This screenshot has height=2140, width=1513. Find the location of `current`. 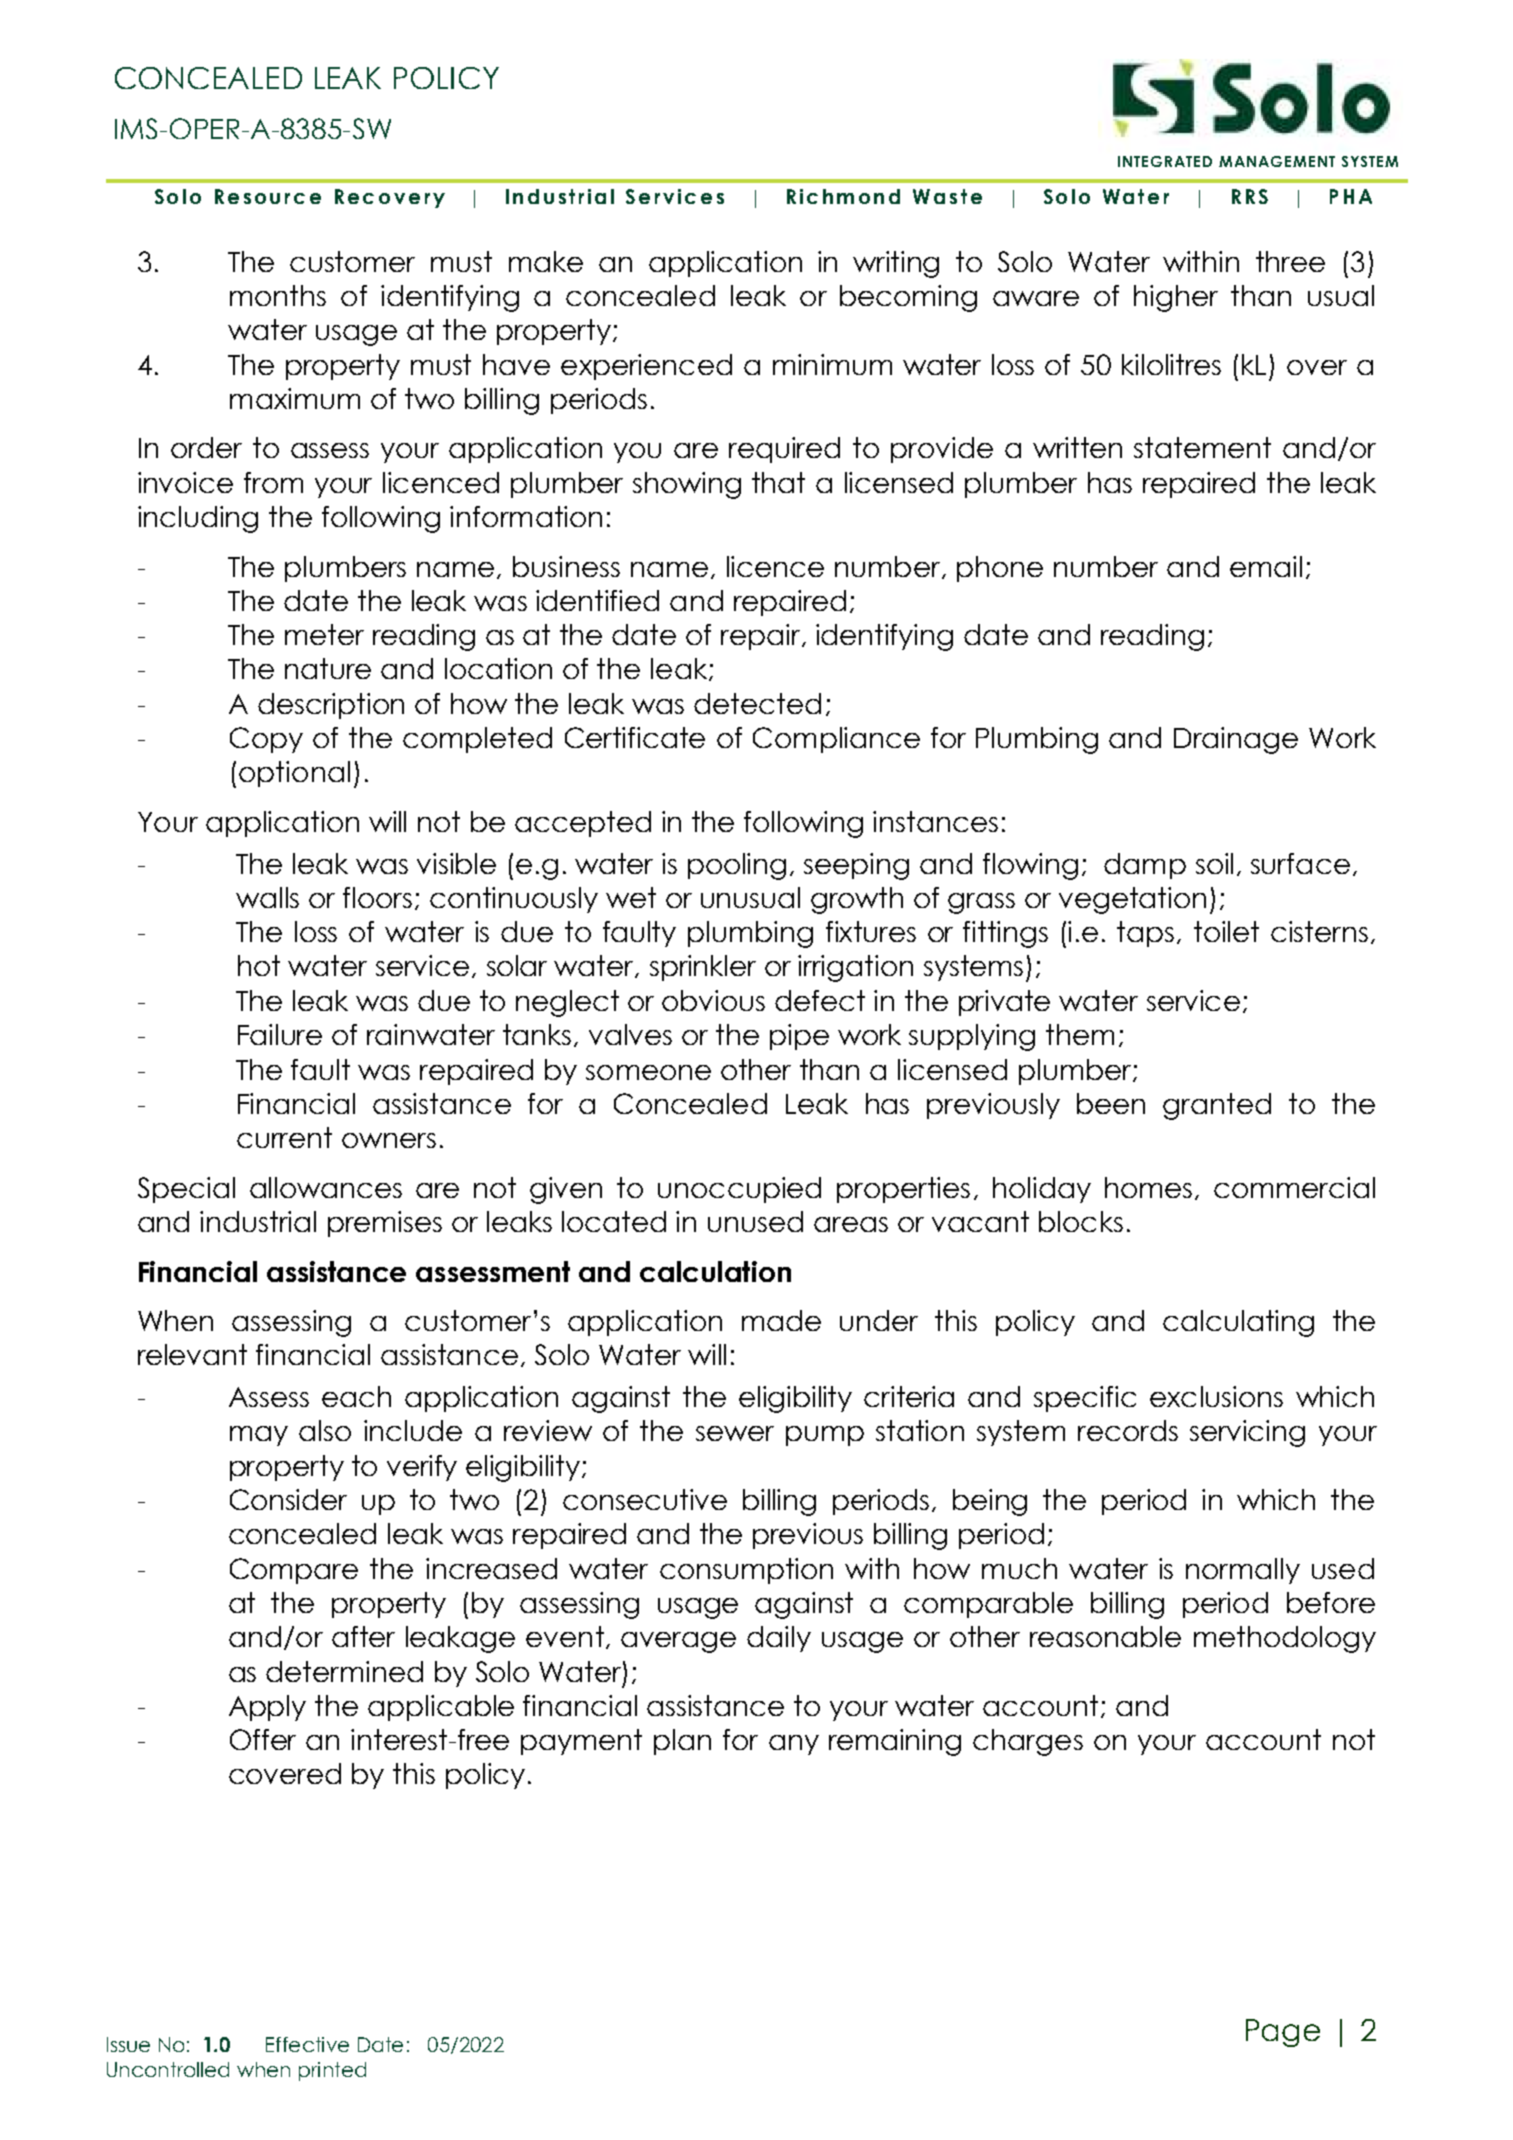

current is located at coordinates (284, 1137).
